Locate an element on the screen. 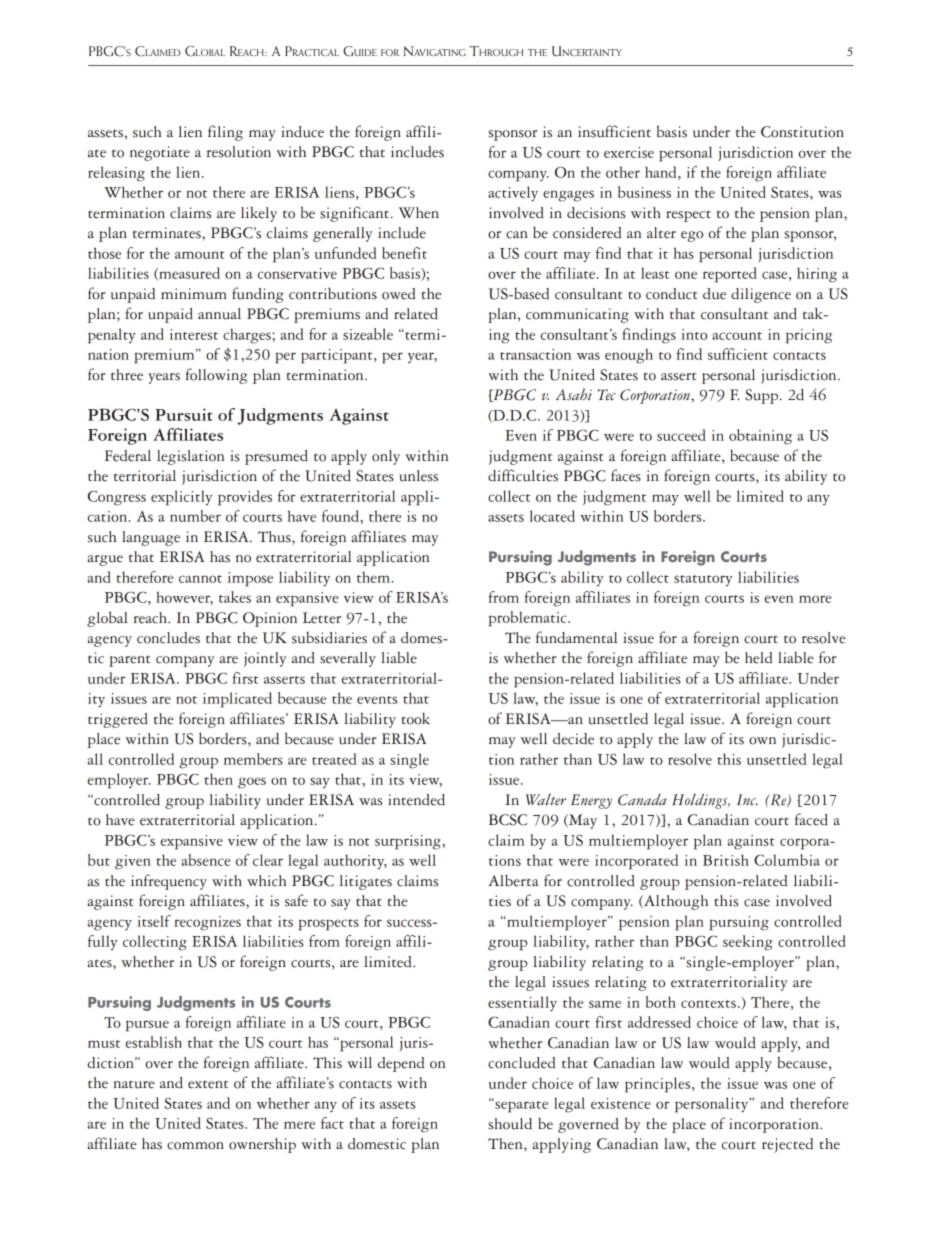 The image size is (952, 1233). British is located at coordinates (726, 860).
